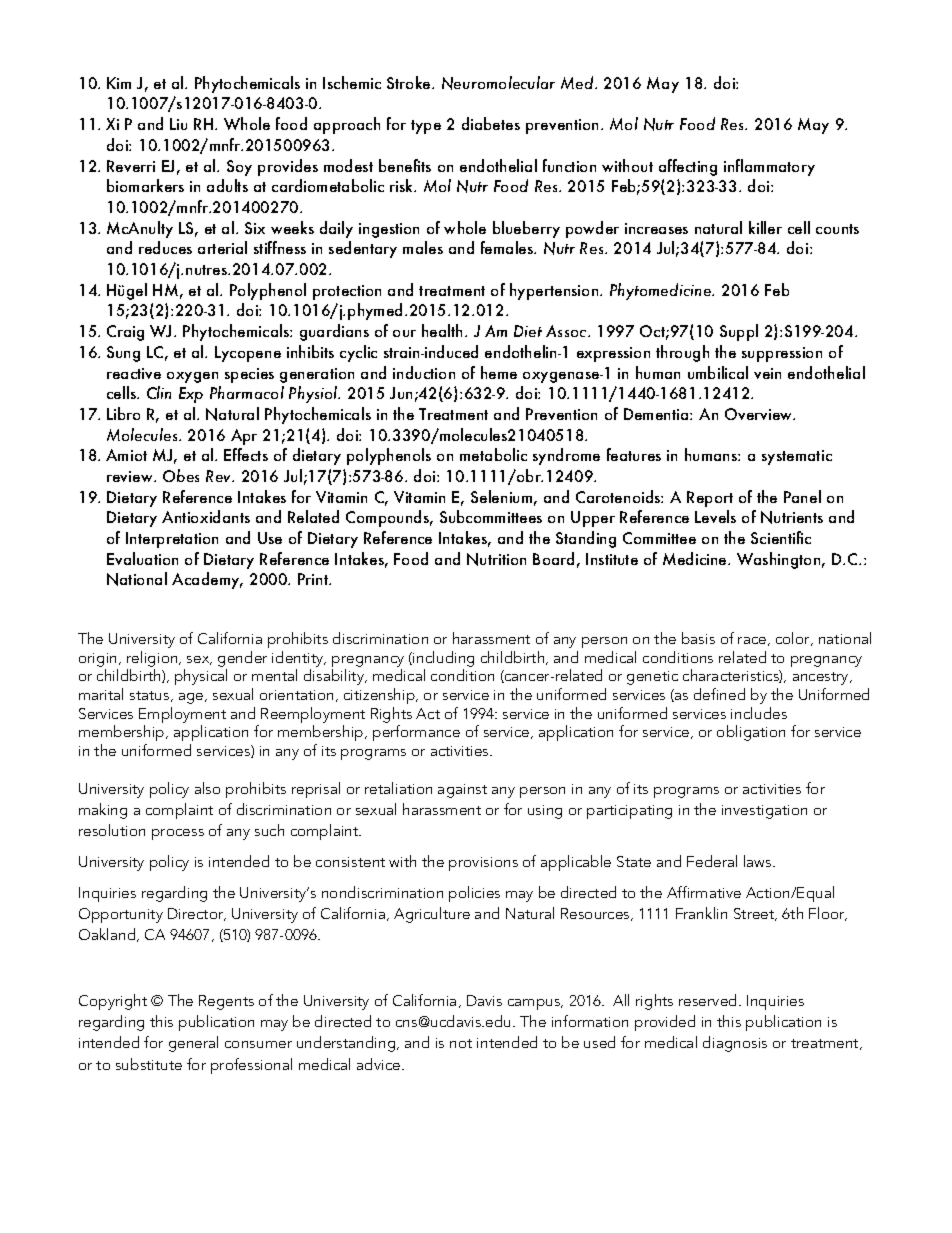 The height and width of the image is (1233, 952). What do you see at coordinates (769, 167) in the image?
I see `inflammatory` at bounding box center [769, 167].
